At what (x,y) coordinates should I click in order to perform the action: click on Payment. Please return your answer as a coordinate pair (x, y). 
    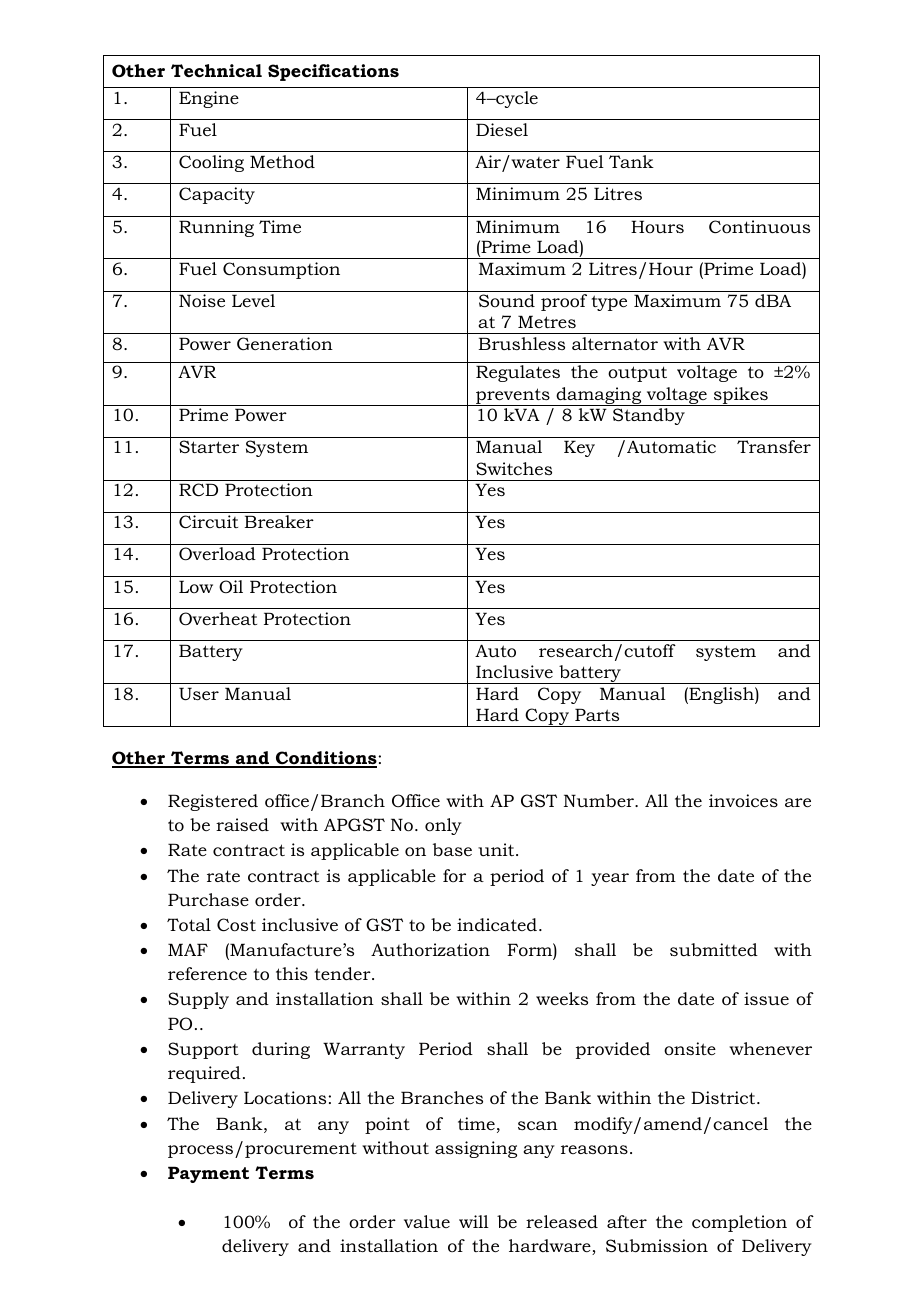
    Looking at the image, I should click on (208, 1174).
